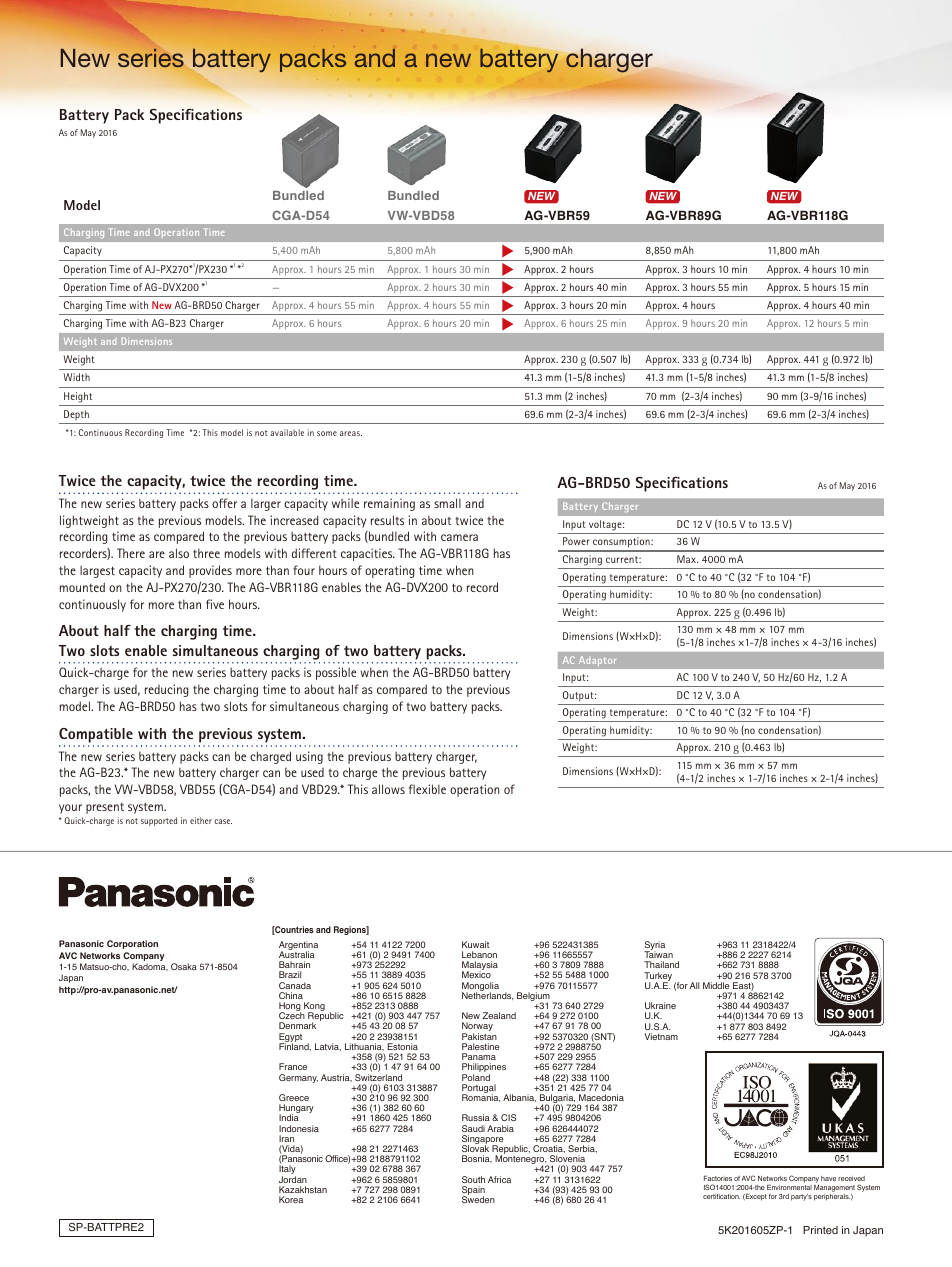  I want to click on Taiwan, so click(658, 954).
